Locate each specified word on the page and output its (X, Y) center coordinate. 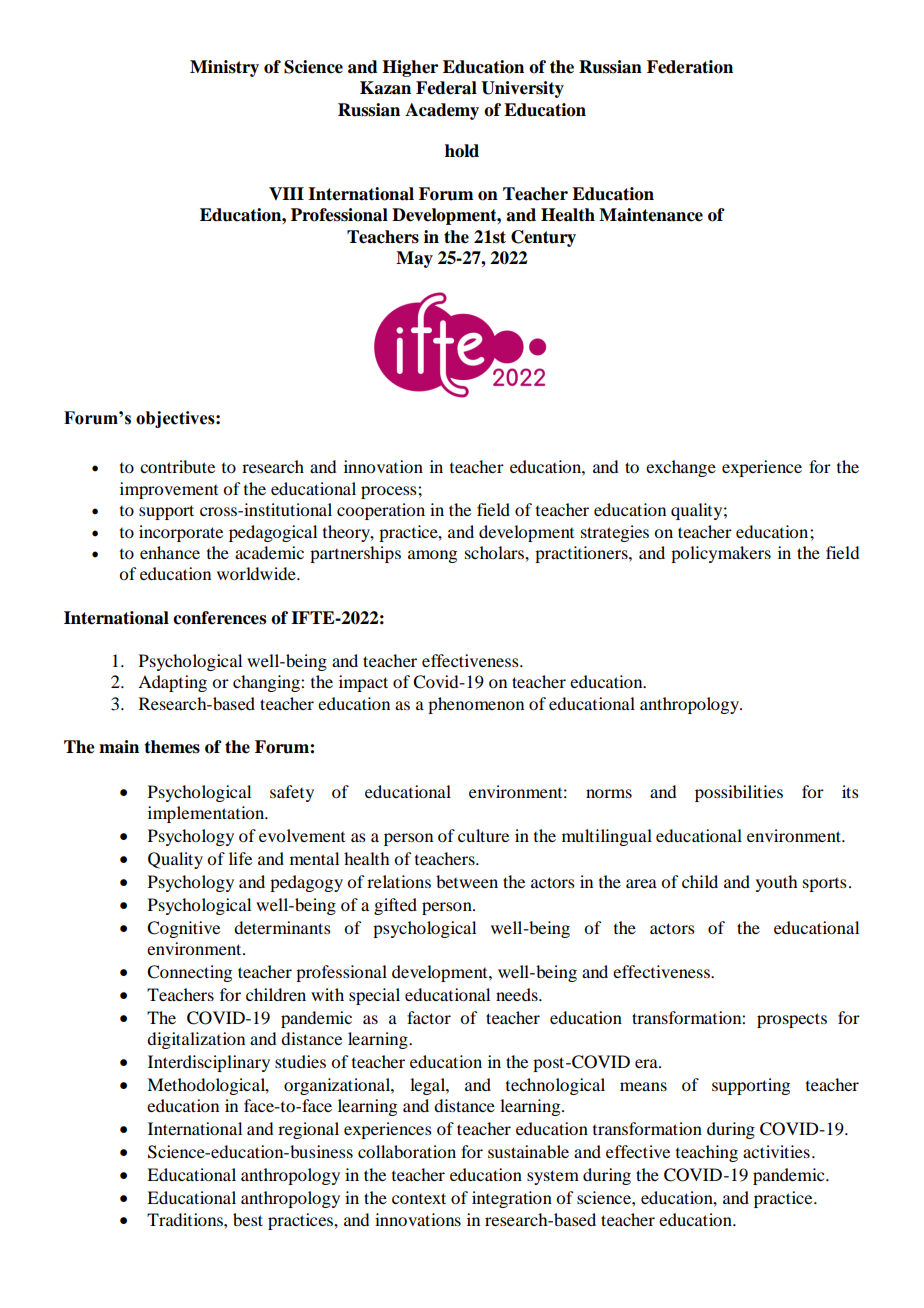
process (390, 492)
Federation (690, 67)
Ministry (224, 68)
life (240, 858)
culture (483, 835)
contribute (177, 466)
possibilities (739, 793)
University (522, 89)
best (248, 1219)
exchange (681, 468)
